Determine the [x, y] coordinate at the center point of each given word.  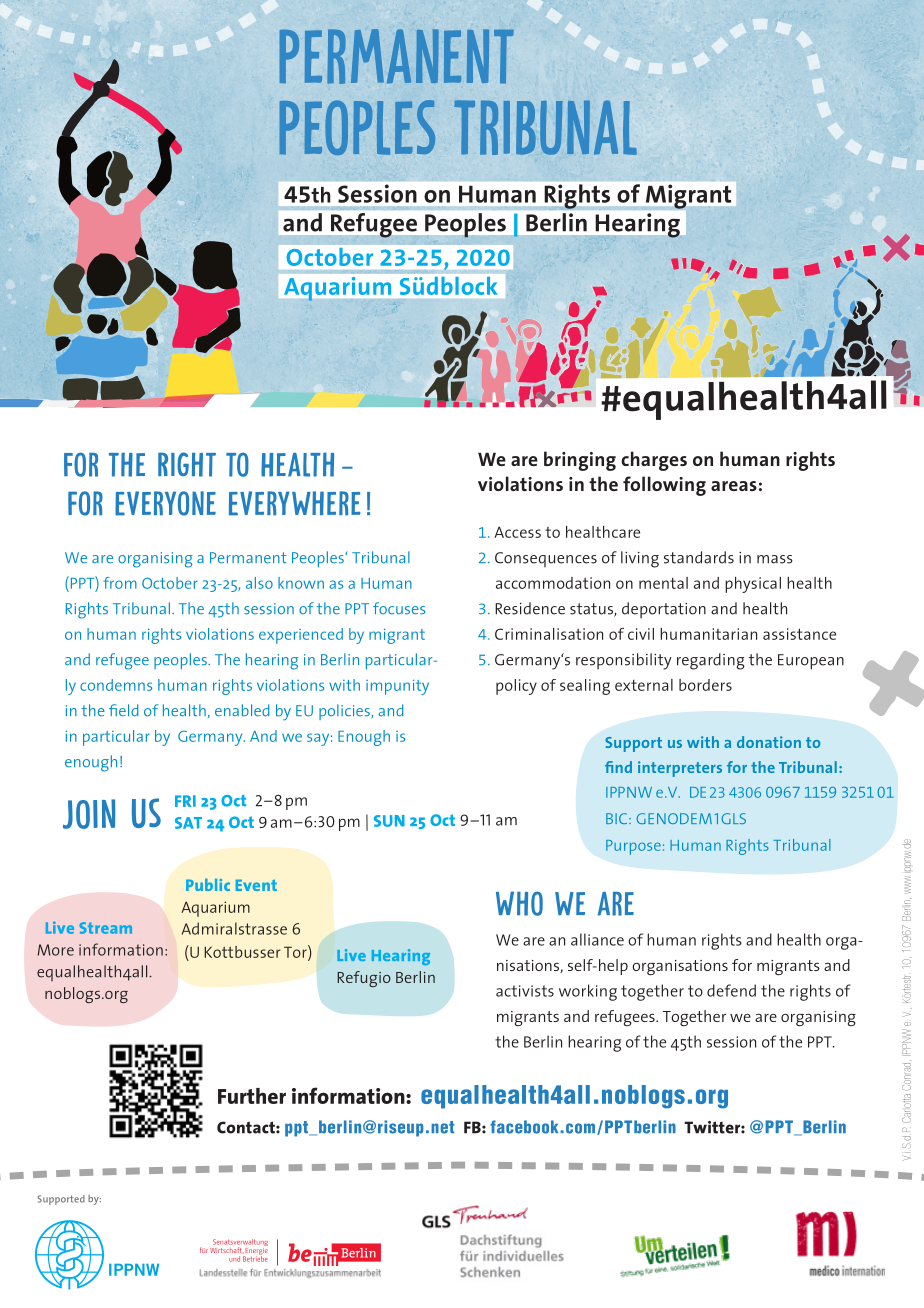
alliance [597, 939]
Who [519, 903]
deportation [664, 610]
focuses [399, 608]
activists [525, 991]
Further [252, 1096]
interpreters [680, 769]
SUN [389, 821]
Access [517, 532]
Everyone [165, 503]
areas [734, 486]
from [120, 583]
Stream [105, 928]
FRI [185, 801]
